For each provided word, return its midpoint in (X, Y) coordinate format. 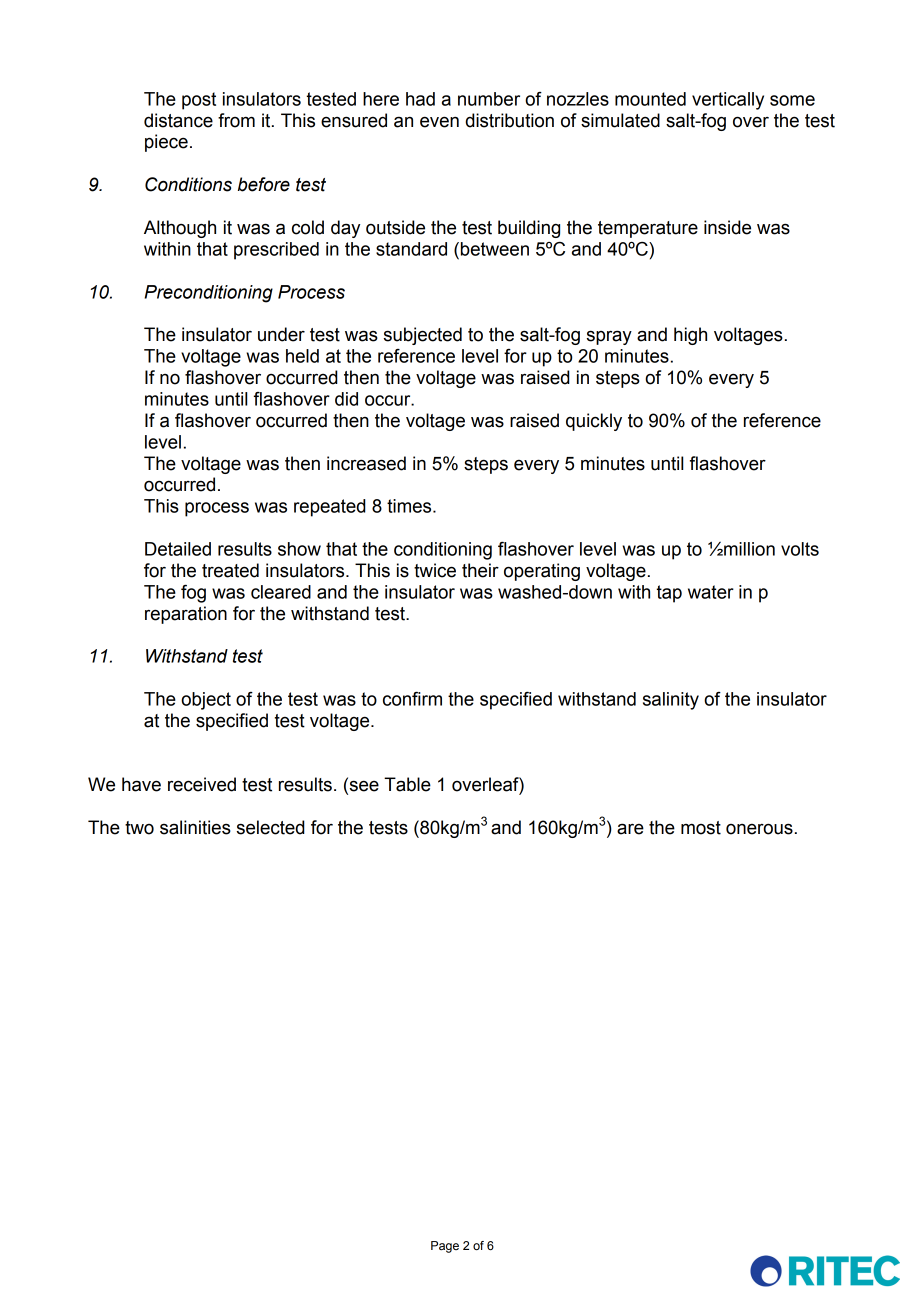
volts (800, 549)
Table (407, 784)
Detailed (178, 549)
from (236, 120)
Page (445, 1247)
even (439, 122)
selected (271, 827)
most (701, 828)
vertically (728, 101)
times (410, 506)
